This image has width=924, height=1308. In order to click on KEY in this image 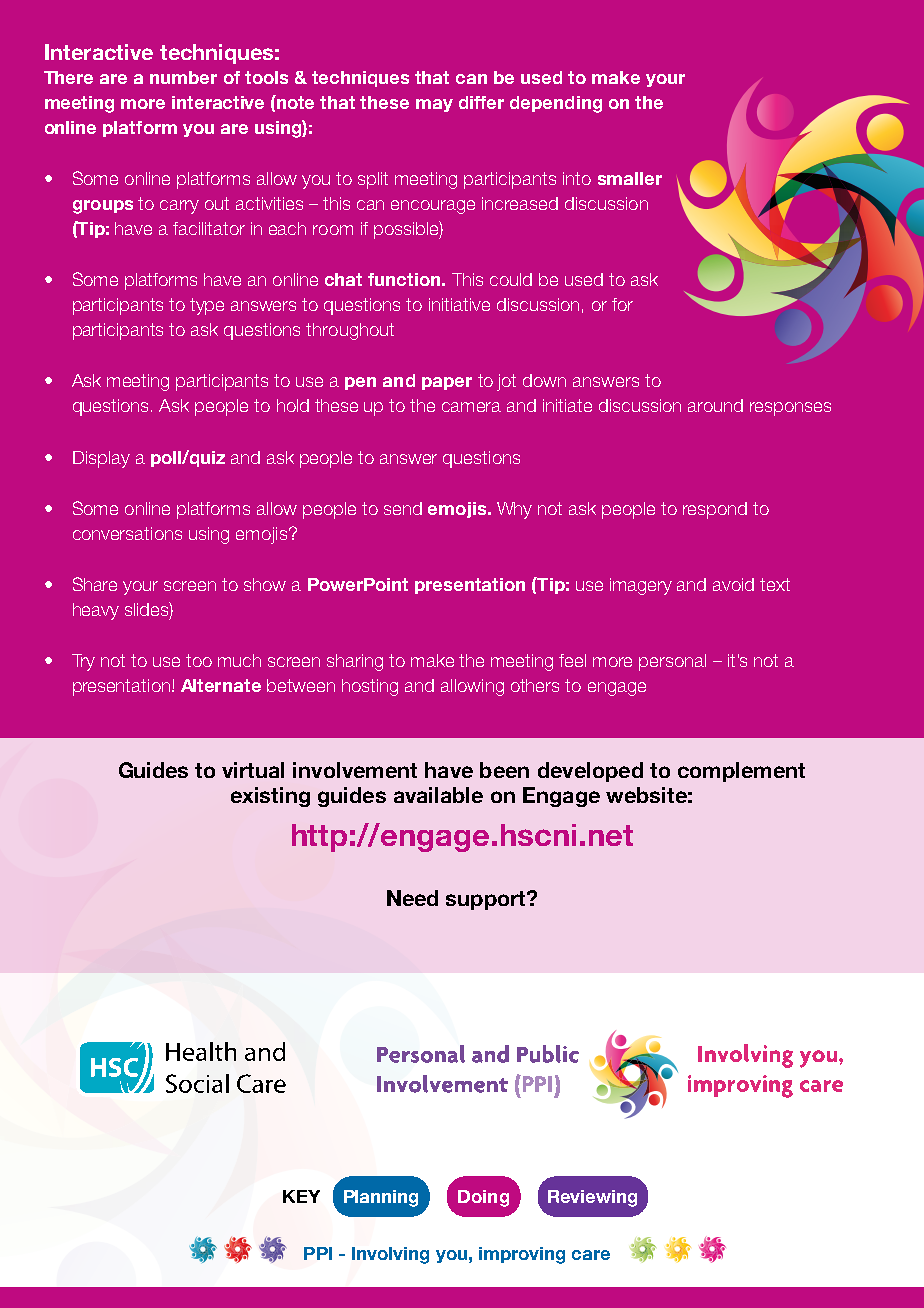, I will do `click(301, 1196)`.
